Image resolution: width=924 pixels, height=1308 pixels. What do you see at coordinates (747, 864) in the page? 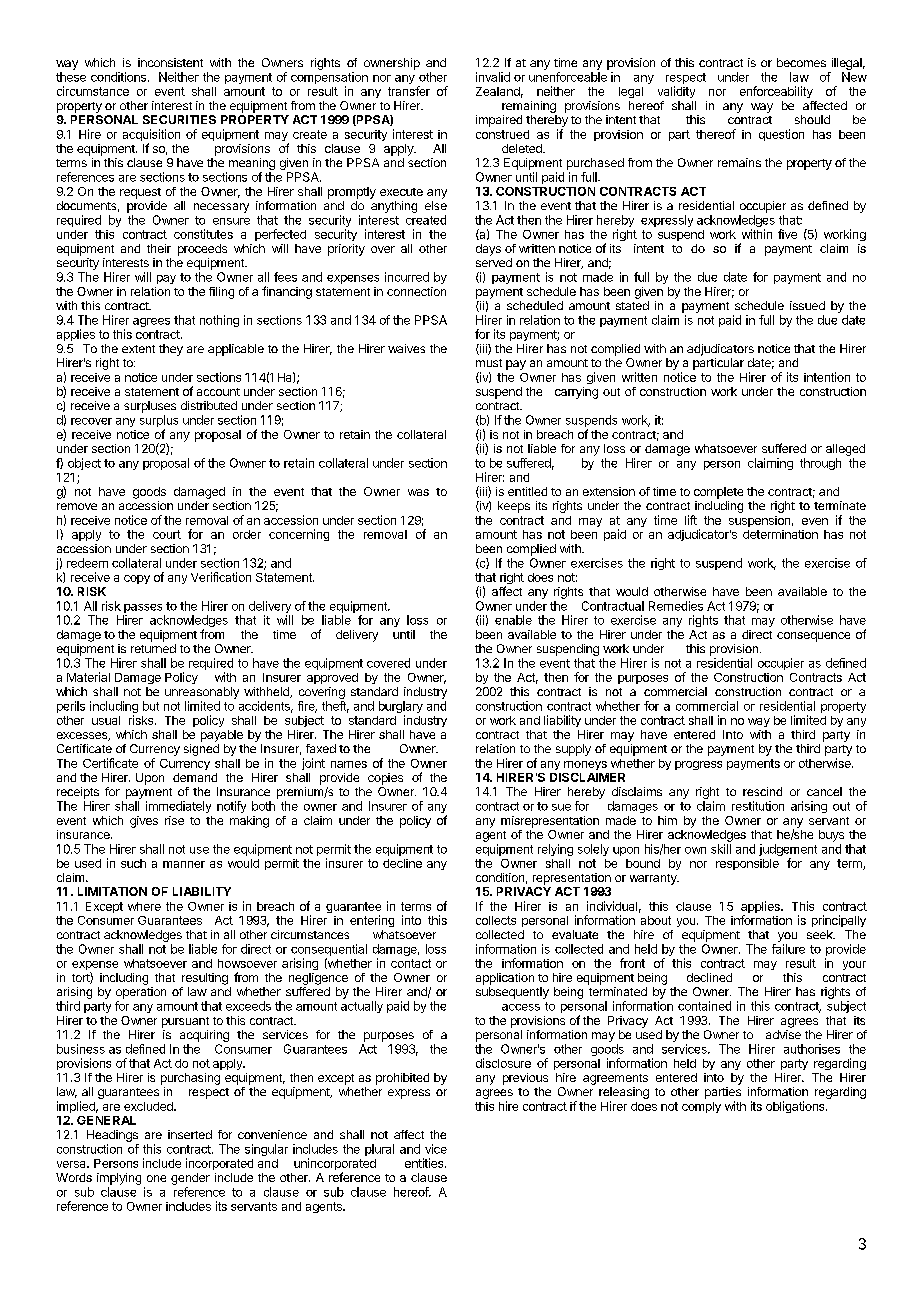
I see `responsible` at bounding box center [747, 864].
